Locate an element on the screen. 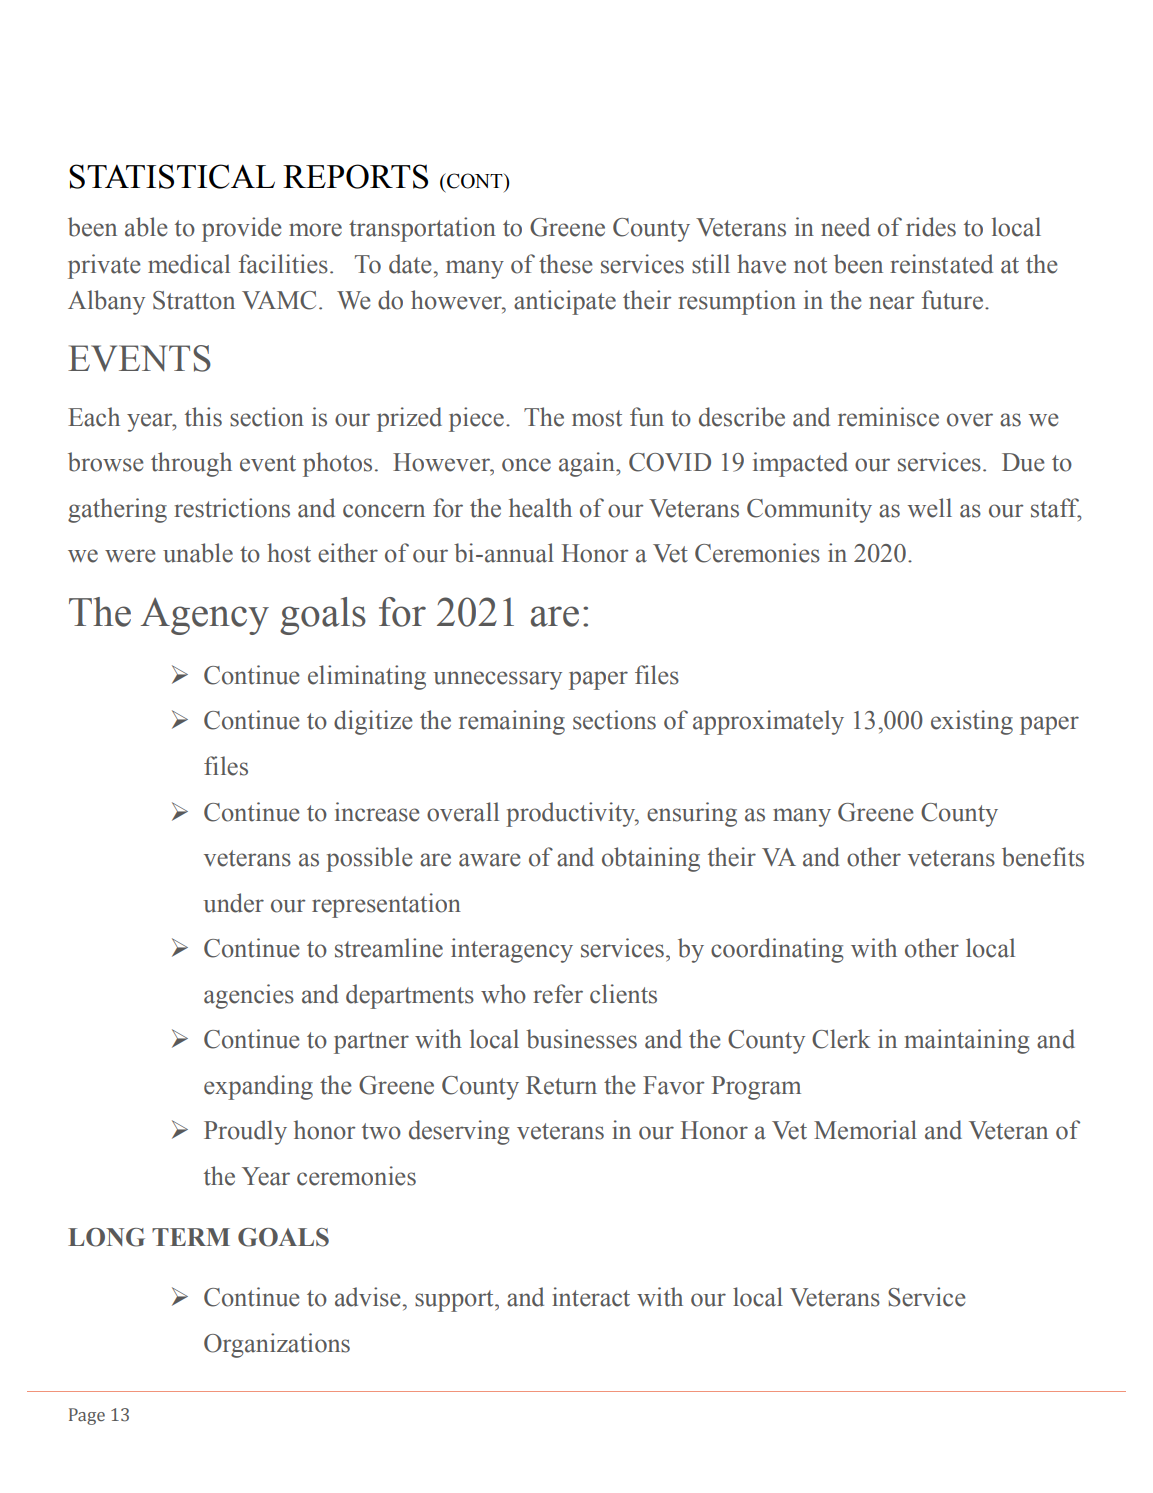  existing is located at coordinates (972, 722).
